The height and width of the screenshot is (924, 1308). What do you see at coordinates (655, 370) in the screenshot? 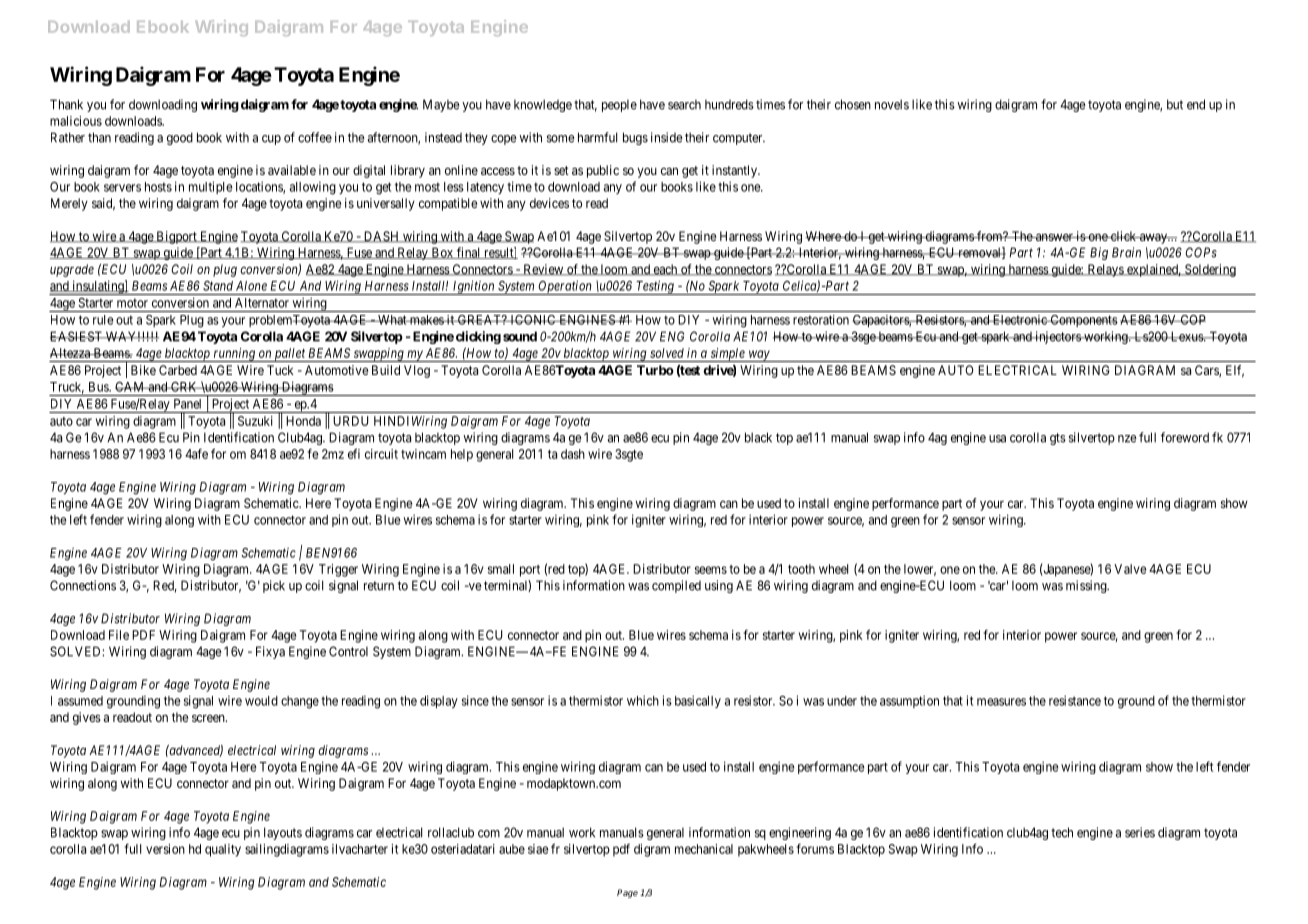
I see `Turbo` at bounding box center [655, 370].
